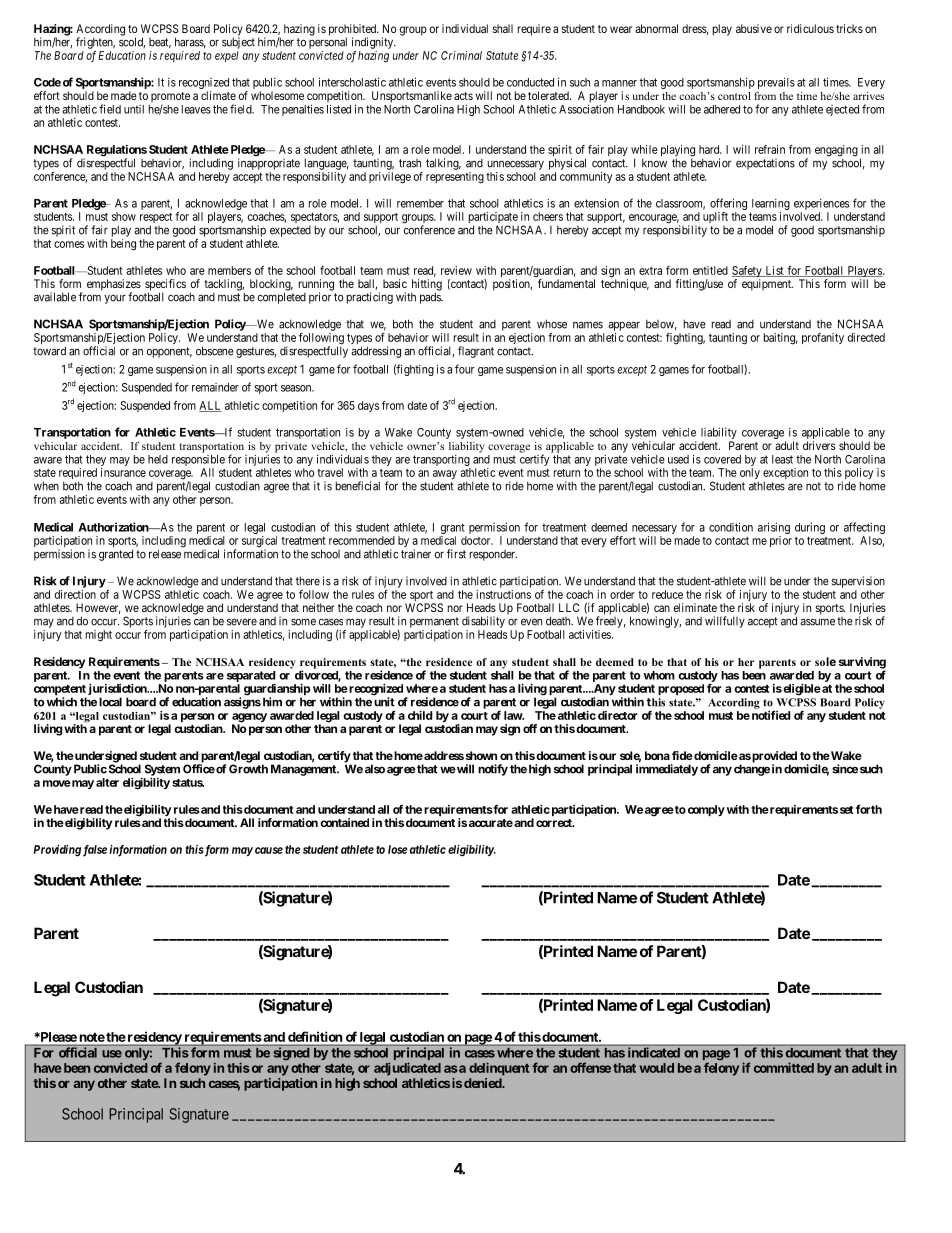 Image resolution: width=952 pixels, height=1233 pixels. Describe the element at coordinates (110, 702) in the screenshot. I see `local` at that location.
